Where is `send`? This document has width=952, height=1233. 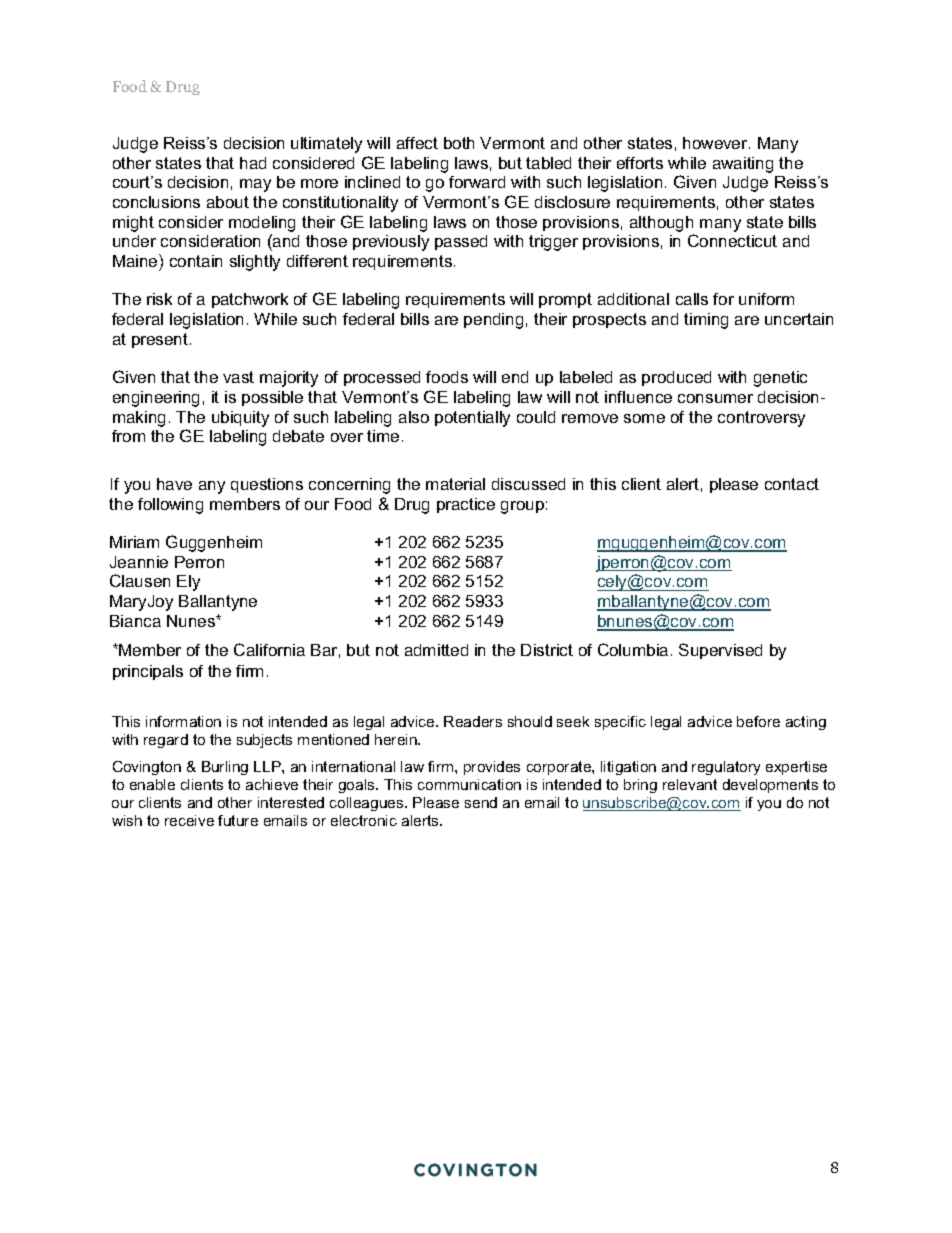 send is located at coordinates (481, 802).
